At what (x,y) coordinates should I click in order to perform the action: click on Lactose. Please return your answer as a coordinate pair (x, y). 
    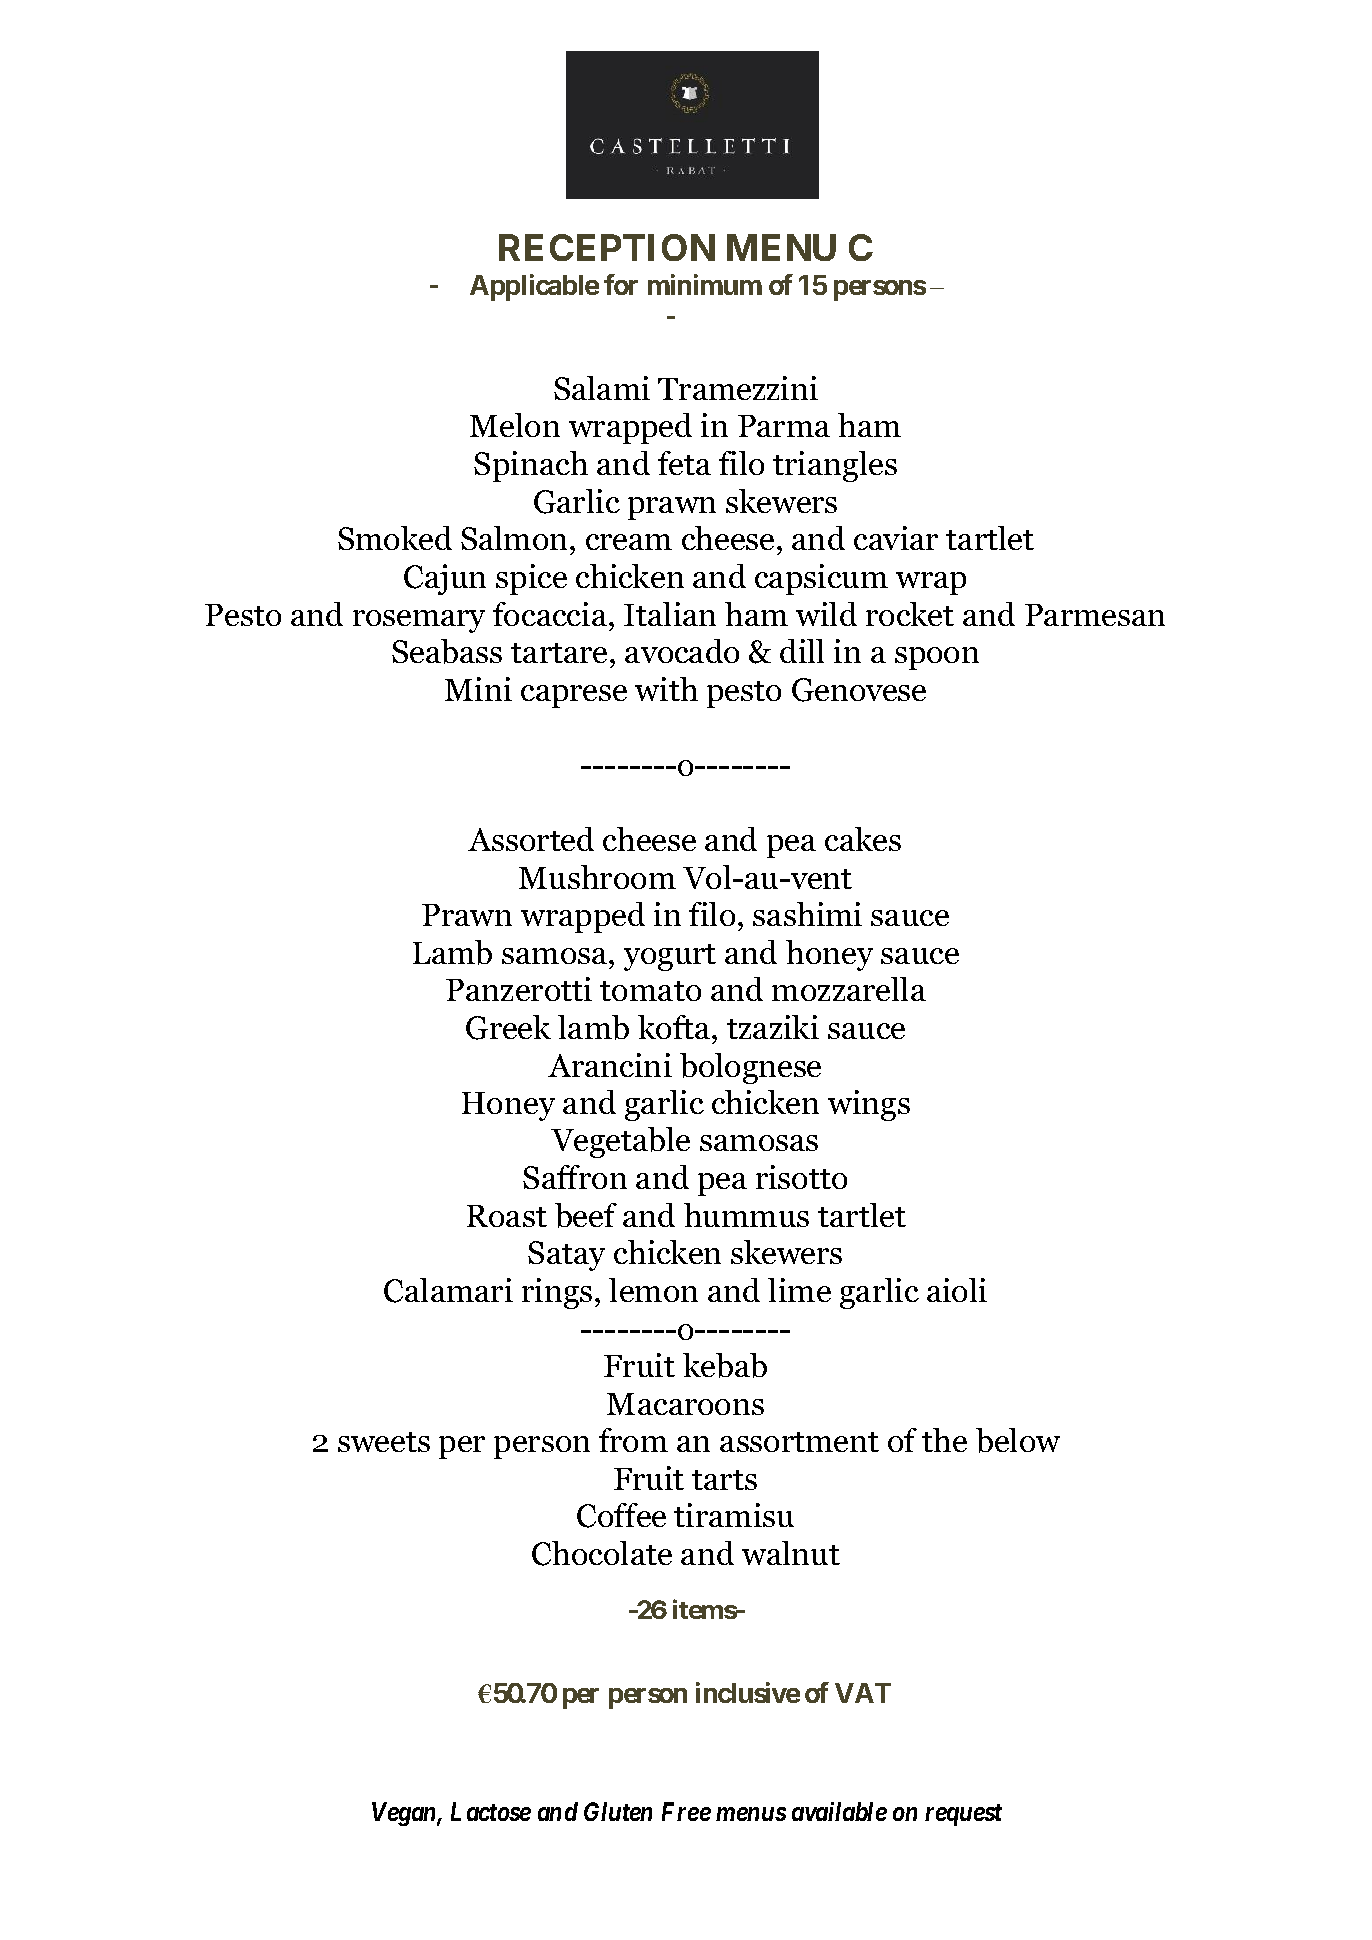
    Looking at the image, I should click on (491, 1811).
